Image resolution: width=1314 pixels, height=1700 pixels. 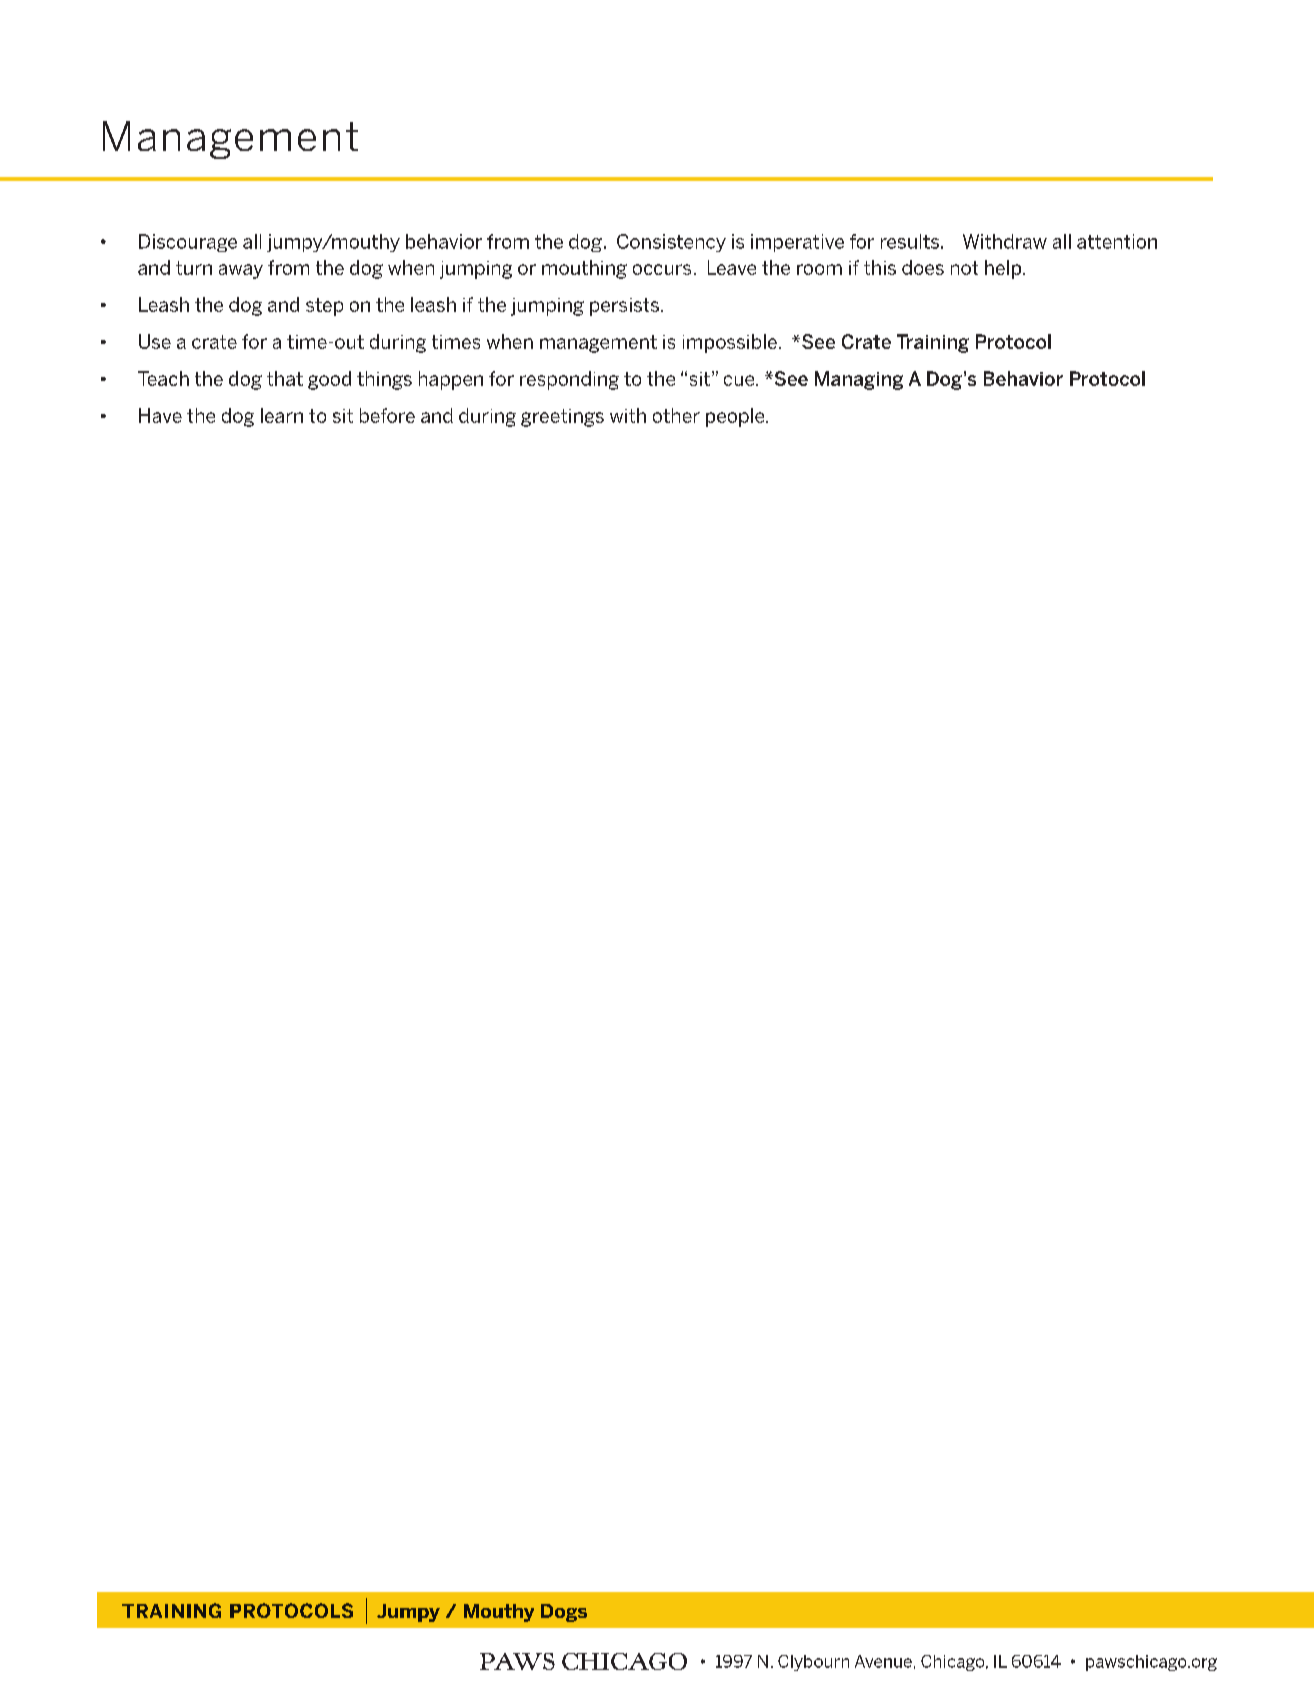 What do you see at coordinates (562, 418) in the page?
I see `greetings` at bounding box center [562, 418].
